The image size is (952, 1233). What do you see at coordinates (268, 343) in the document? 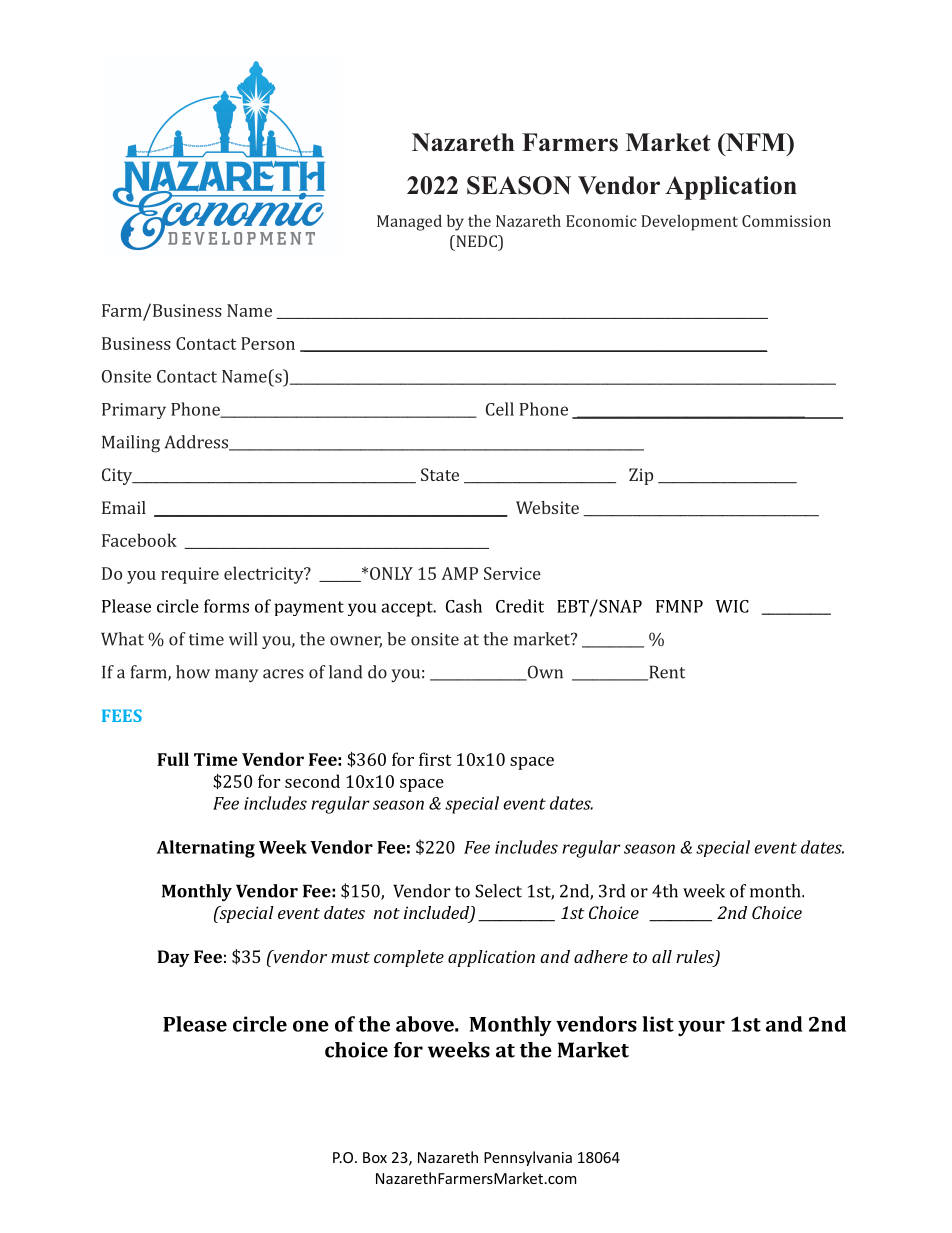
I see `Person` at bounding box center [268, 343].
